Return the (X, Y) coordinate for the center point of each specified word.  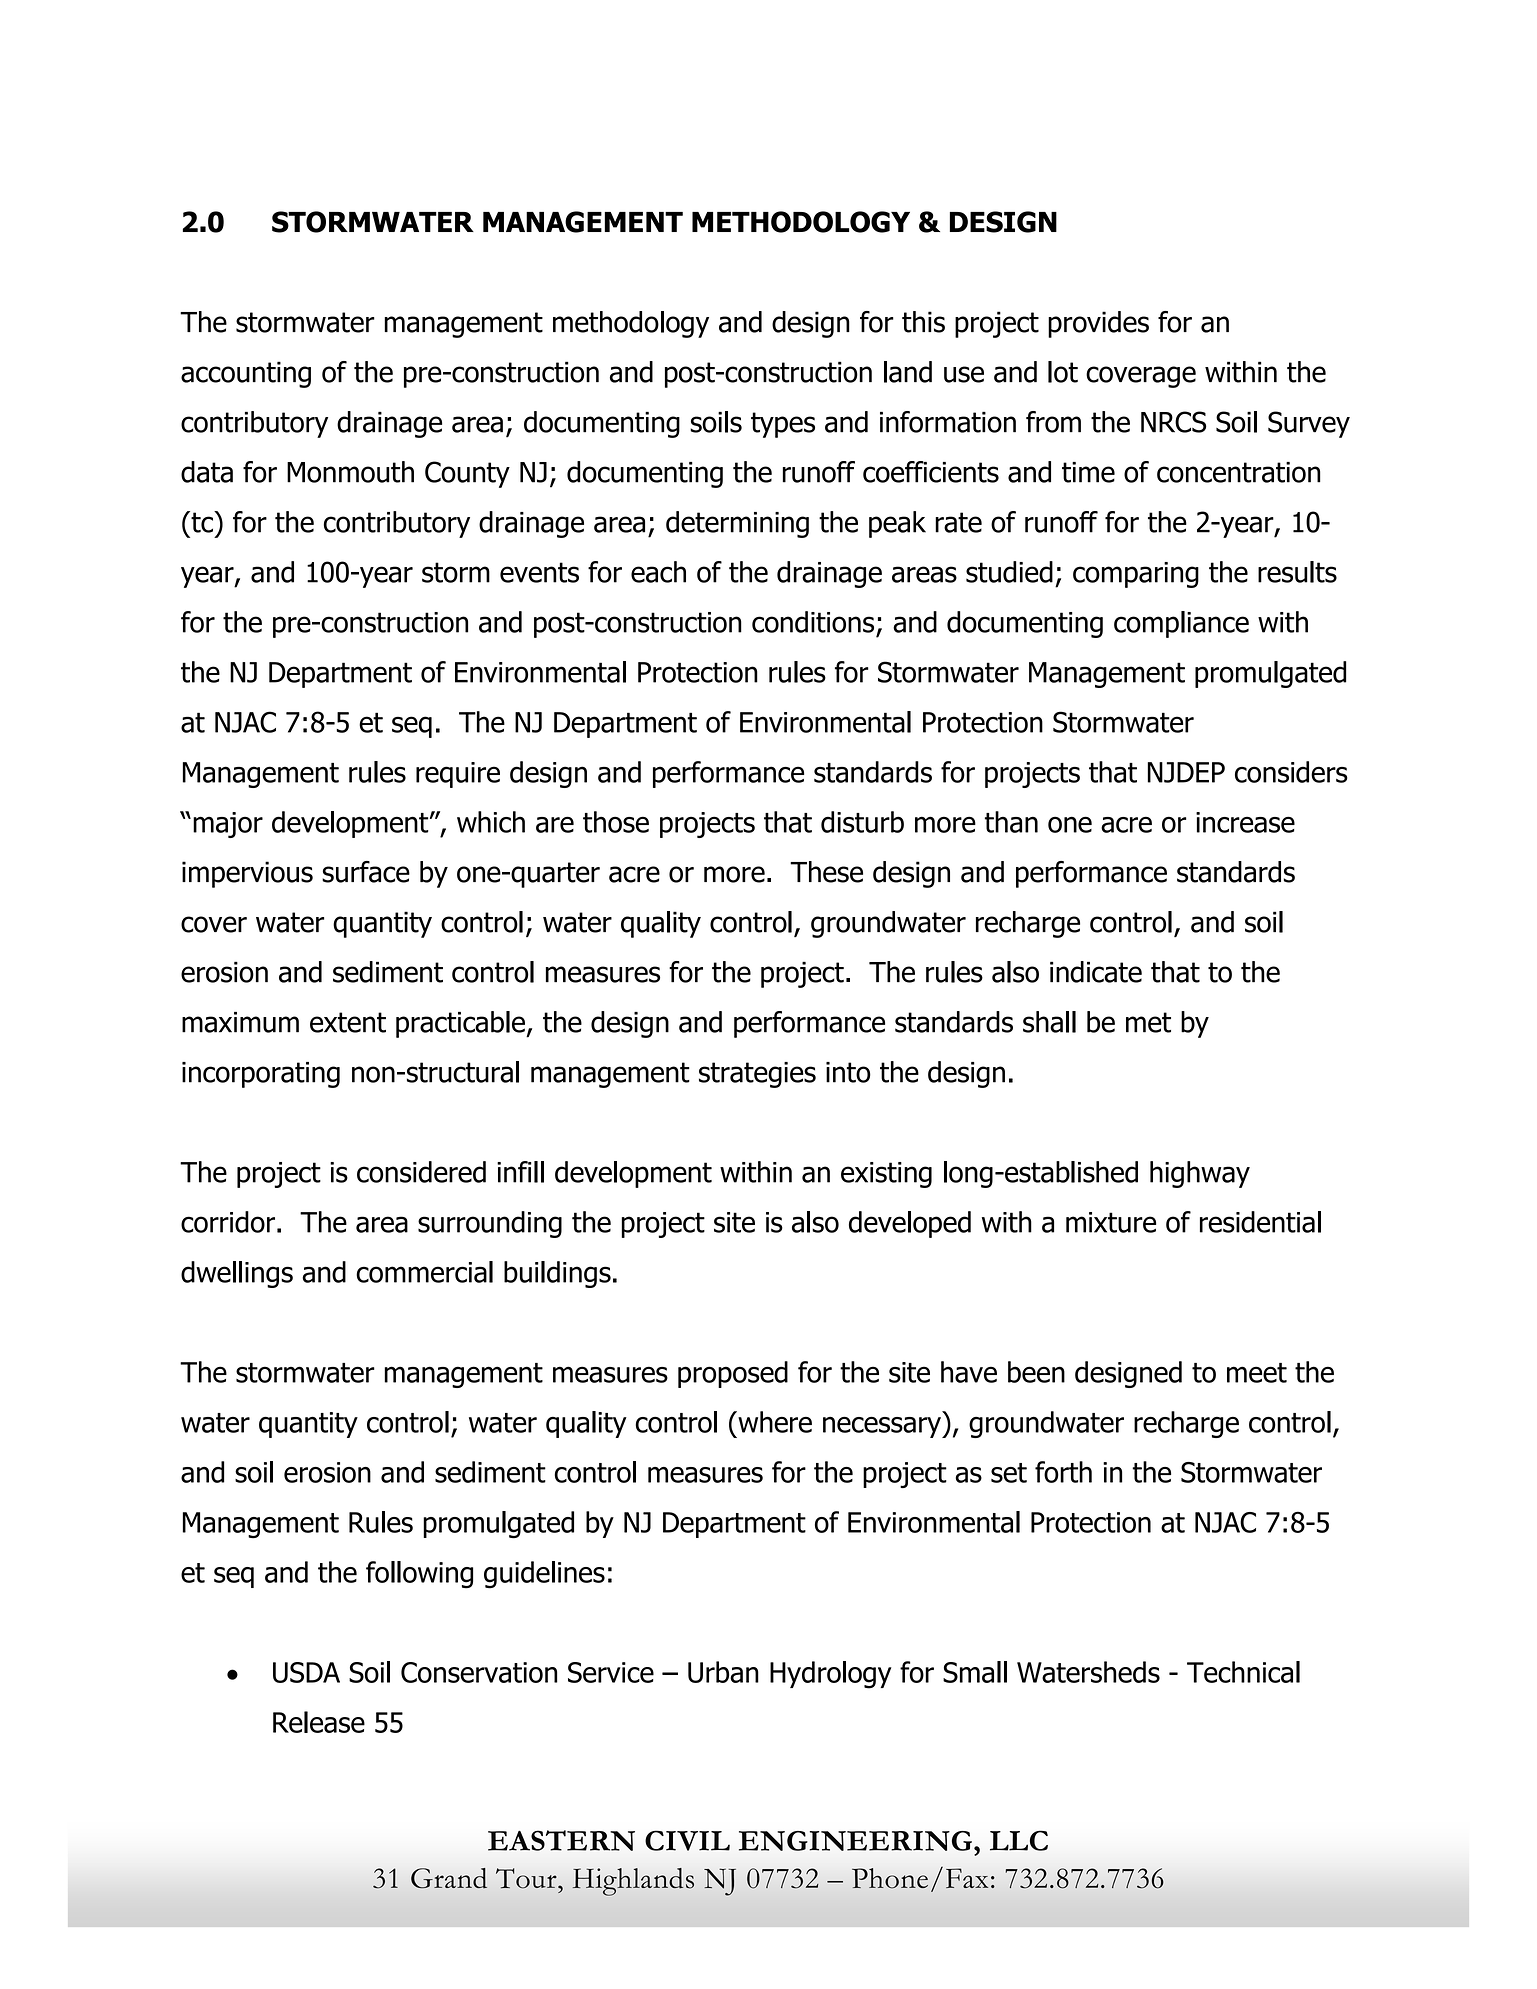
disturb (862, 822)
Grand (449, 1878)
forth (1063, 1472)
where (774, 1422)
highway (1200, 1174)
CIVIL (687, 1840)
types (783, 425)
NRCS (1173, 422)
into (848, 1072)
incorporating (261, 1075)
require (458, 775)
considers (1291, 772)
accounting (246, 374)
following (419, 1575)
